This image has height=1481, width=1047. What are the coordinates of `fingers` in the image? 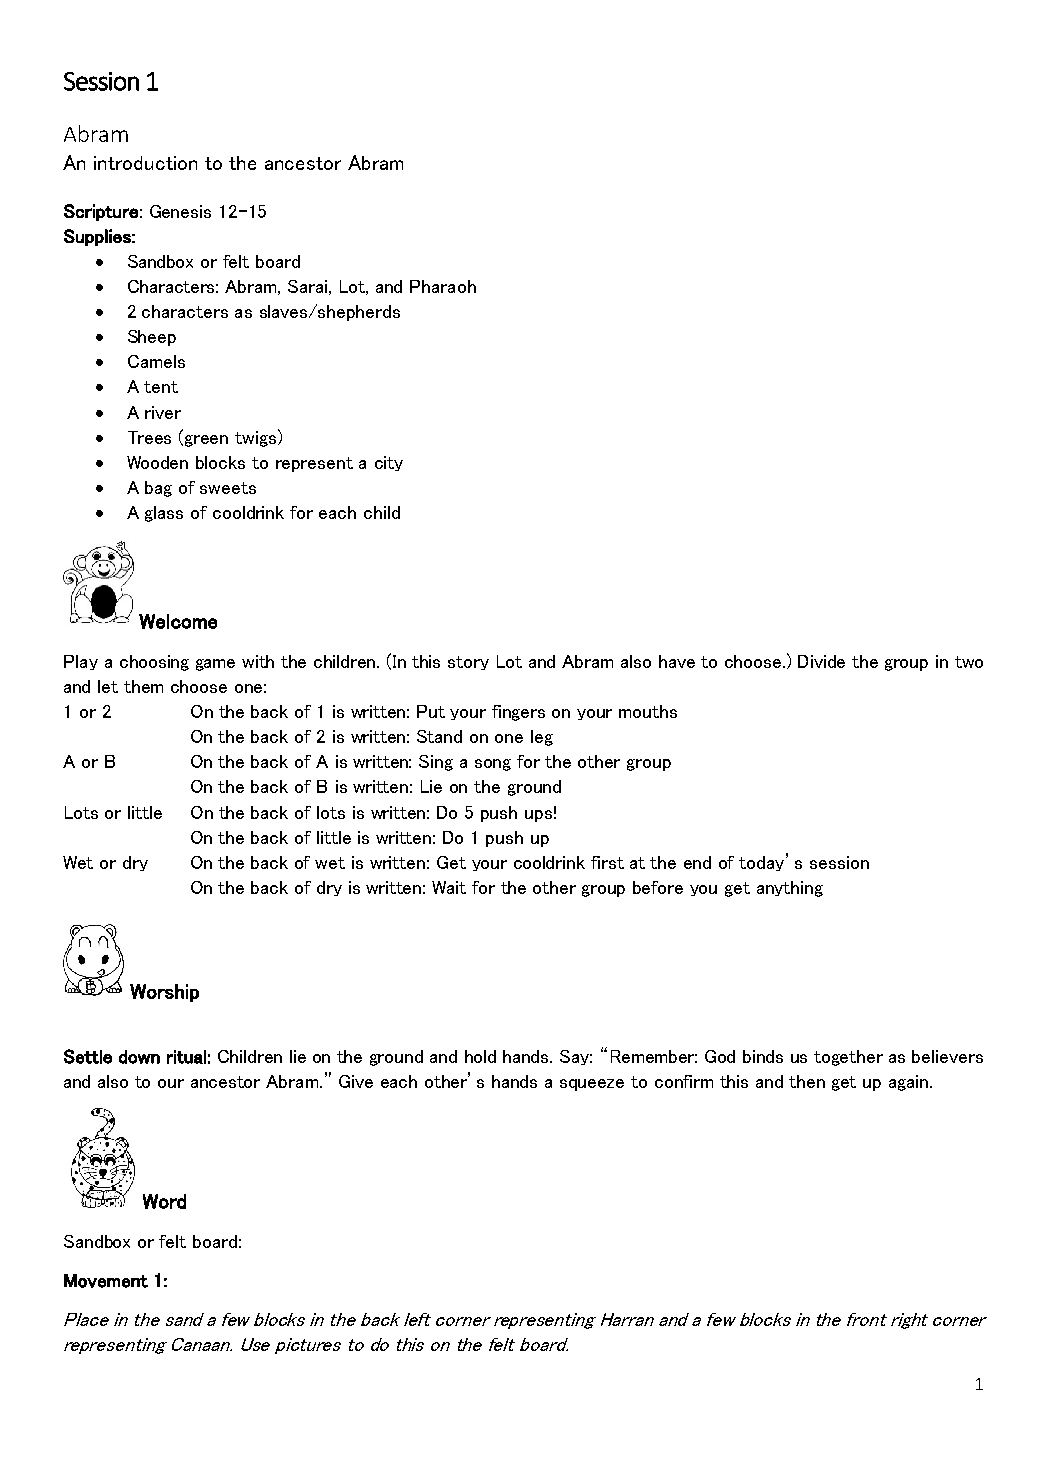 It's located at (518, 713).
